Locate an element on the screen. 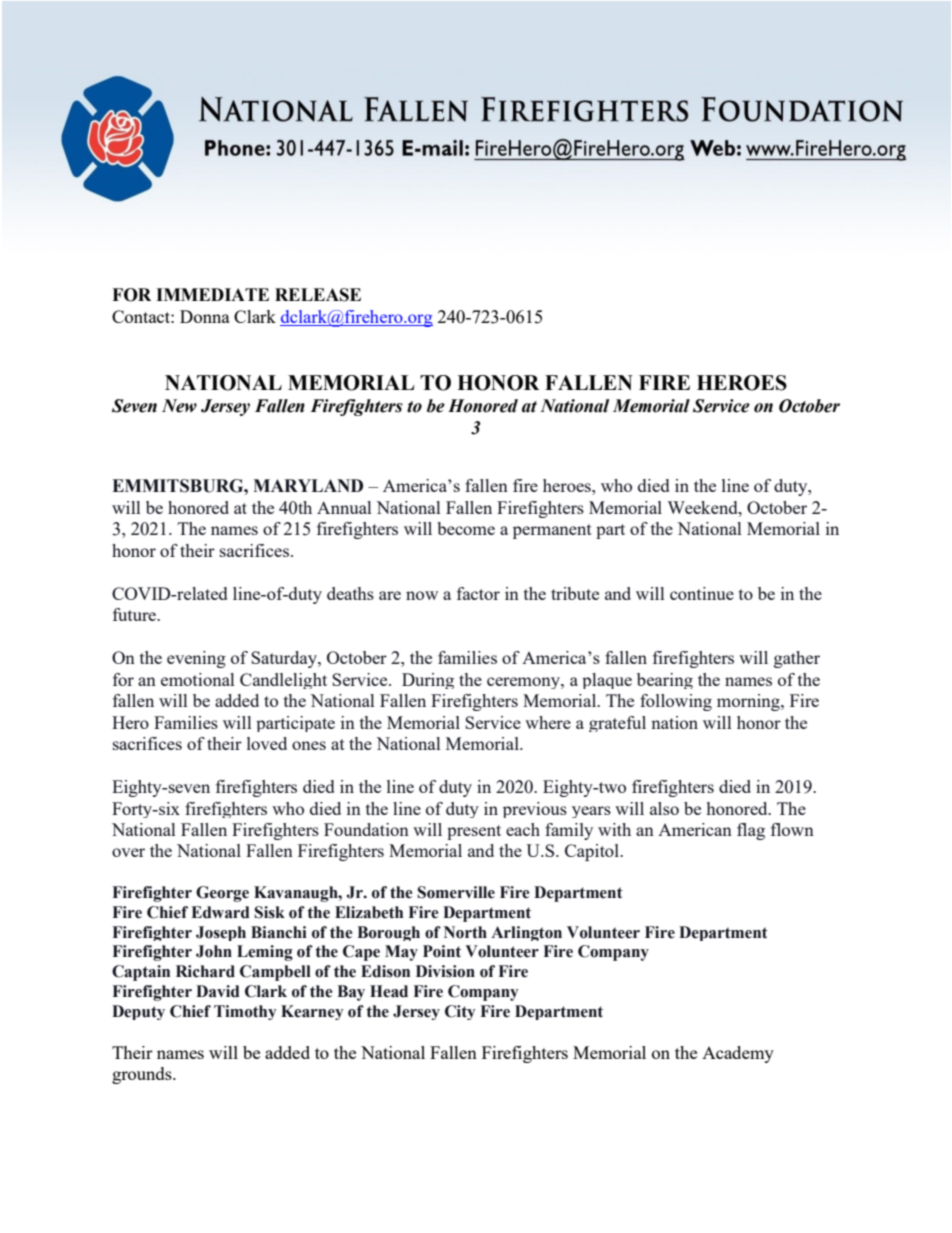 This screenshot has width=952, height=1233. over is located at coordinates (128, 852).
